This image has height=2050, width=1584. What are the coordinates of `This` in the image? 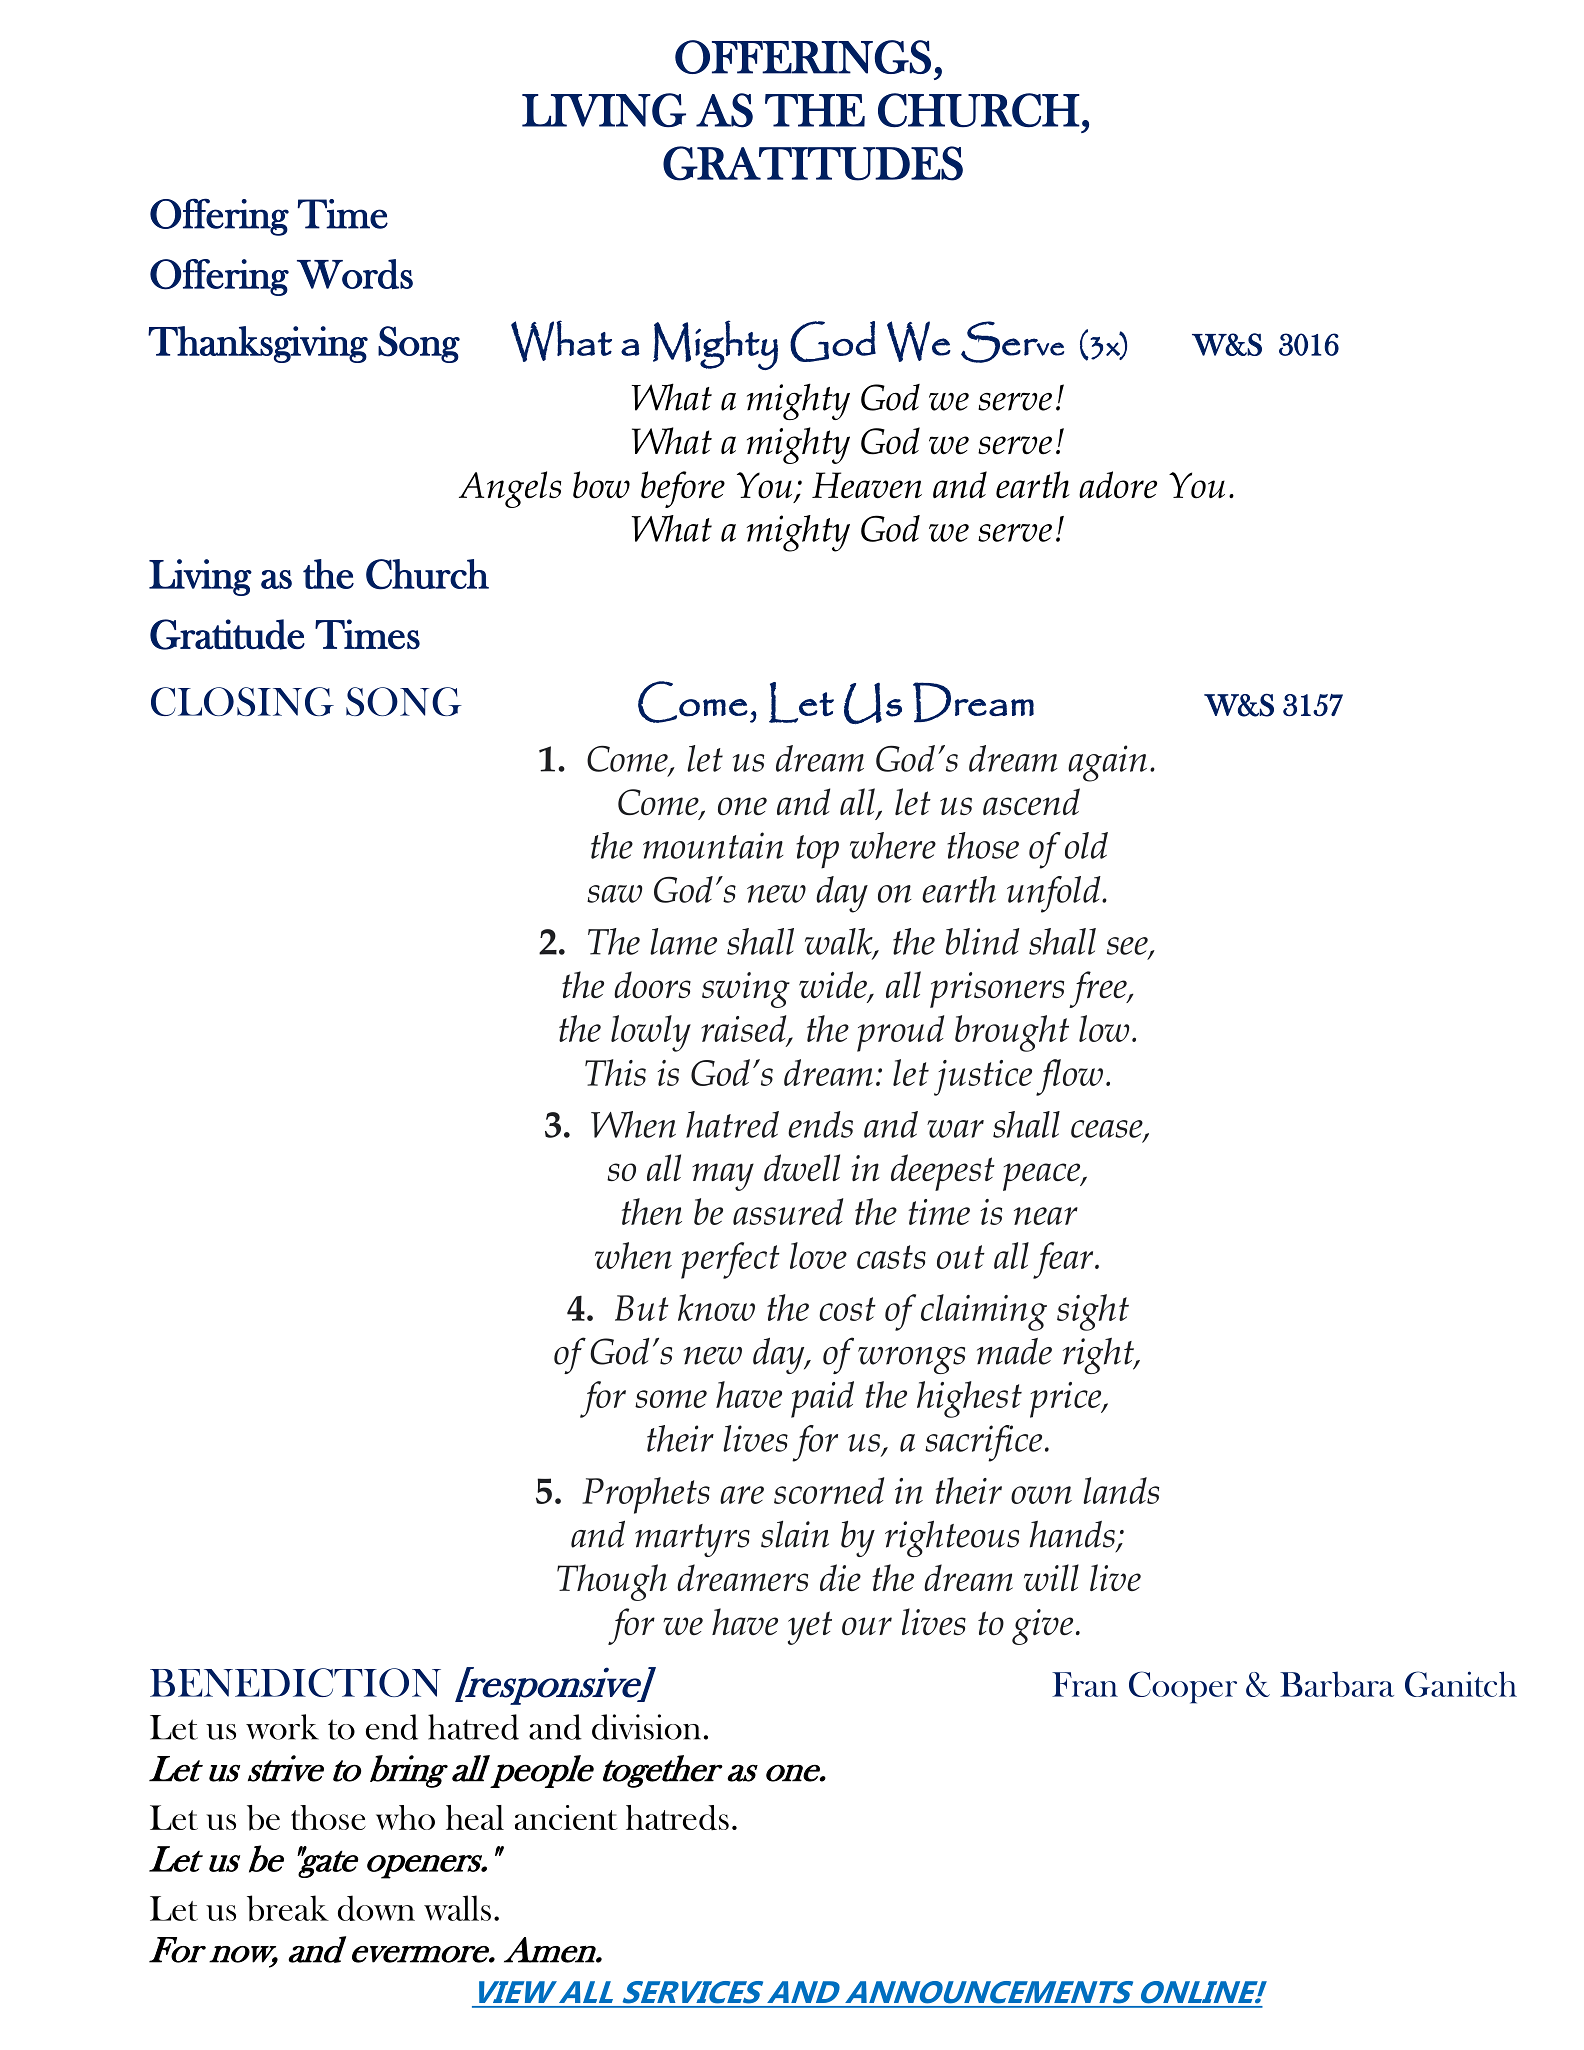 It's located at (615, 1072).
